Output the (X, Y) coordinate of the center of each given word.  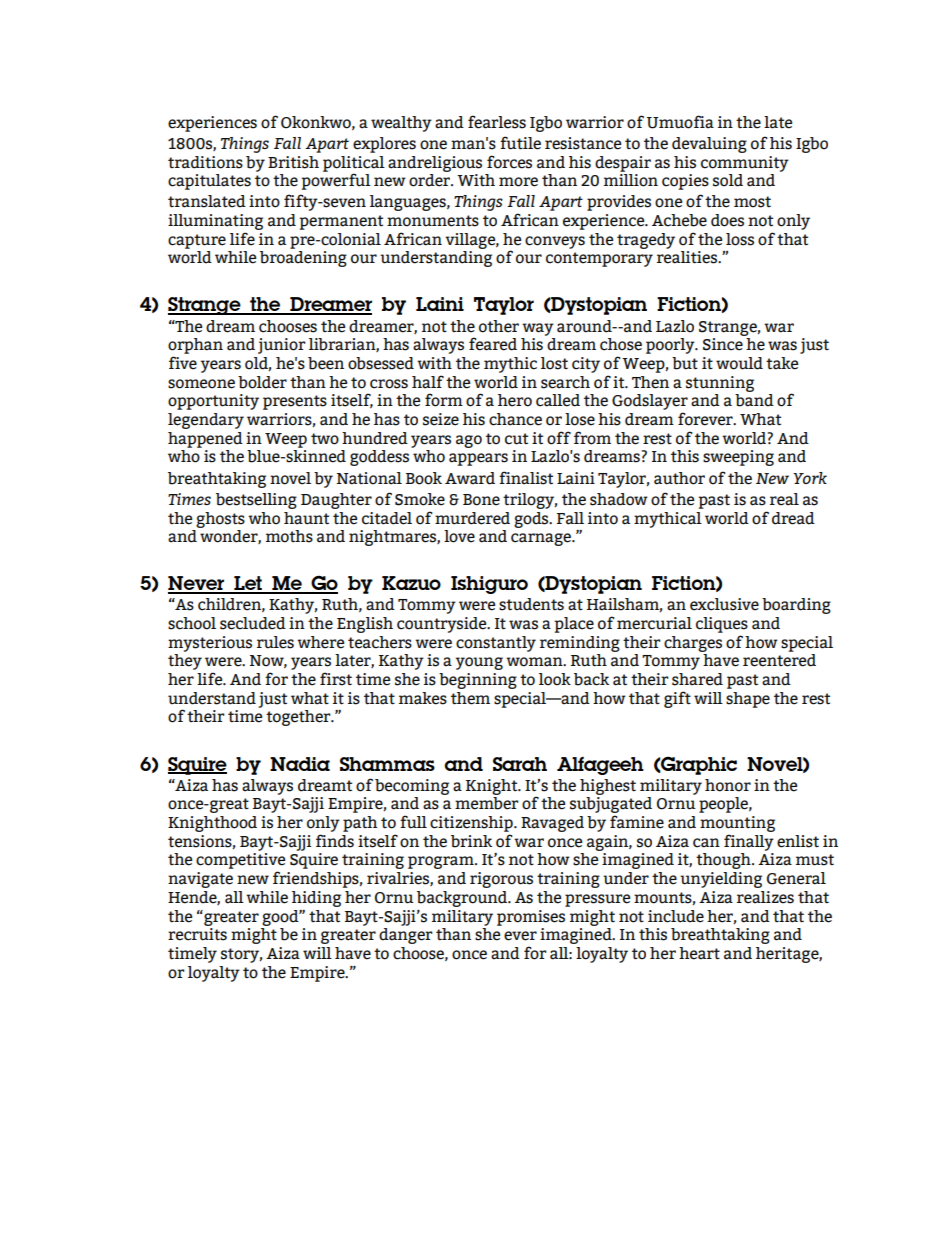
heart (699, 953)
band (754, 400)
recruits (197, 934)
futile (520, 143)
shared (697, 679)
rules (275, 642)
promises (531, 918)
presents (295, 402)
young (479, 663)
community (745, 164)
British (293, 162)
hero (515, 400)
